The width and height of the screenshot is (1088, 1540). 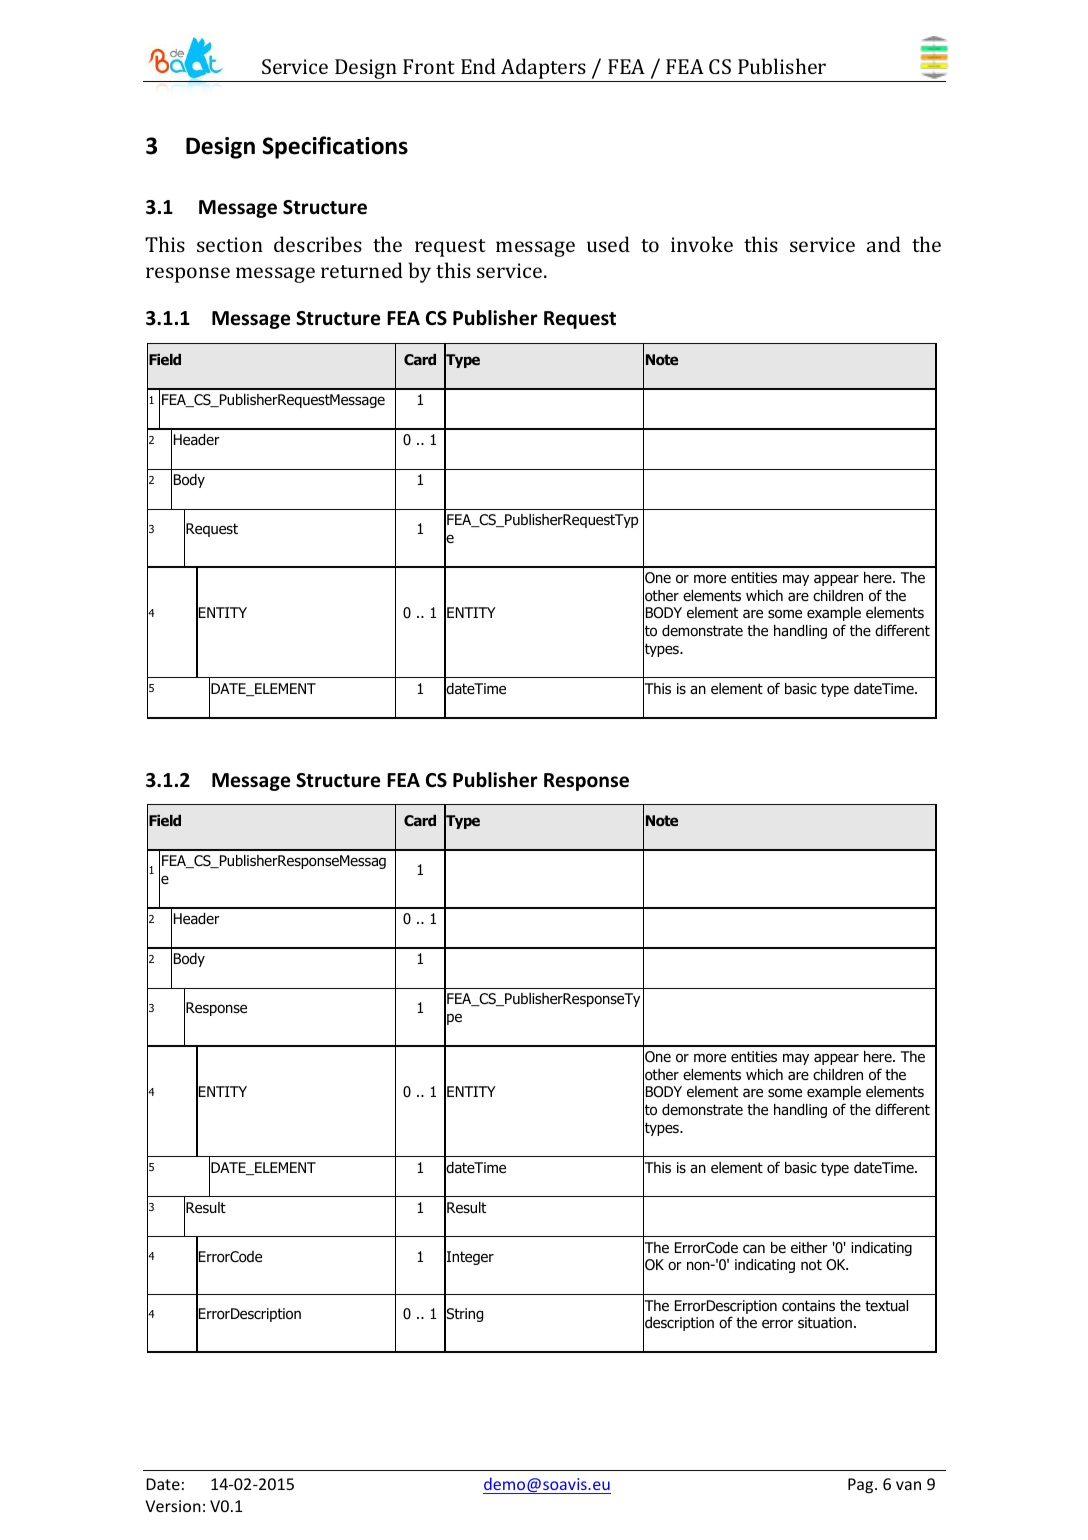 I want to click on can, so click(x=754, y=1249).
